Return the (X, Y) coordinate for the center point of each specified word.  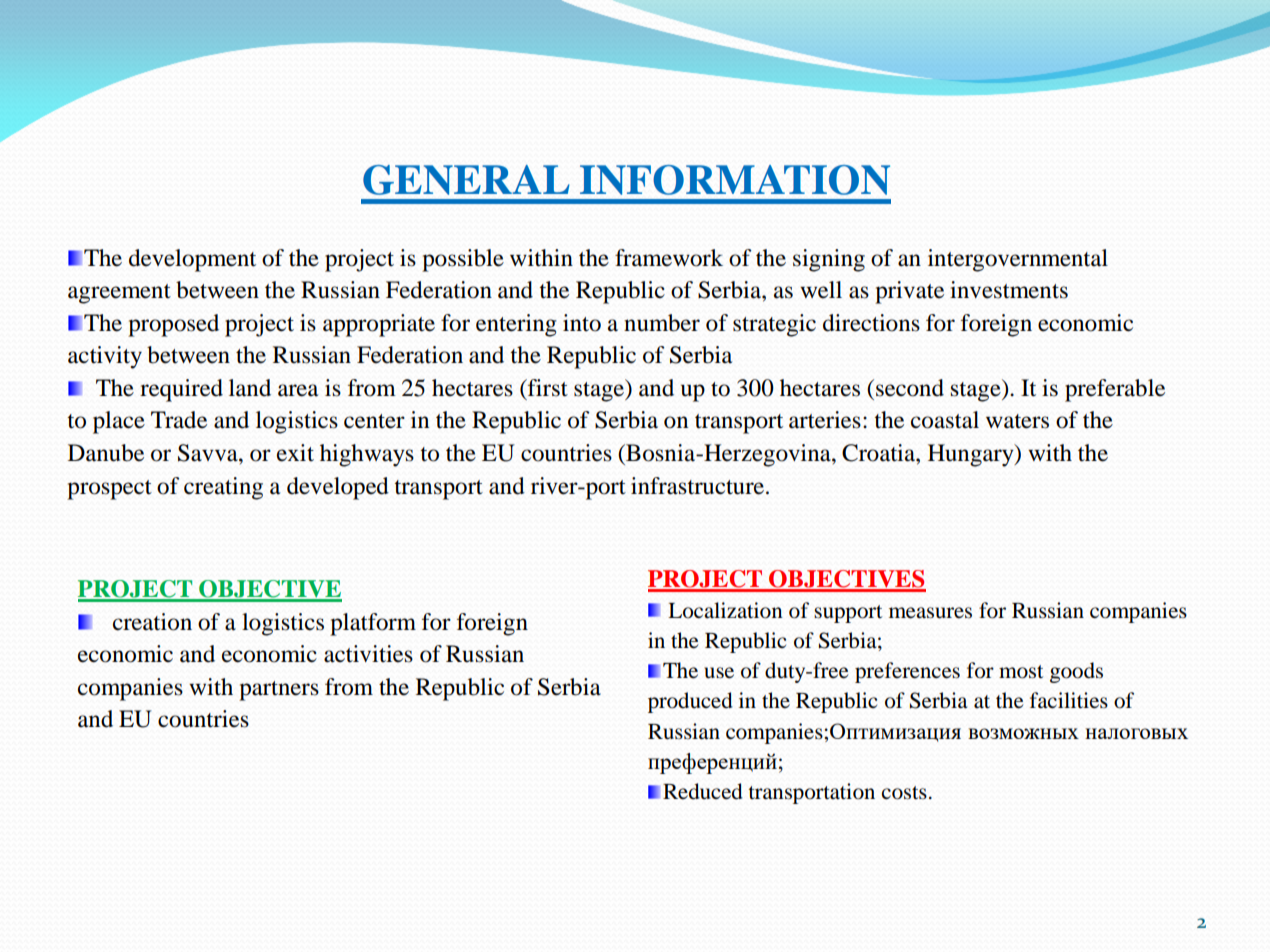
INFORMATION (735, 180)
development (192, 260)
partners (279, 691)
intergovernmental (1018, 260)
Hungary (972, 455)
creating (223, 488)
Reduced (702, 791)
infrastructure (697, 486)
